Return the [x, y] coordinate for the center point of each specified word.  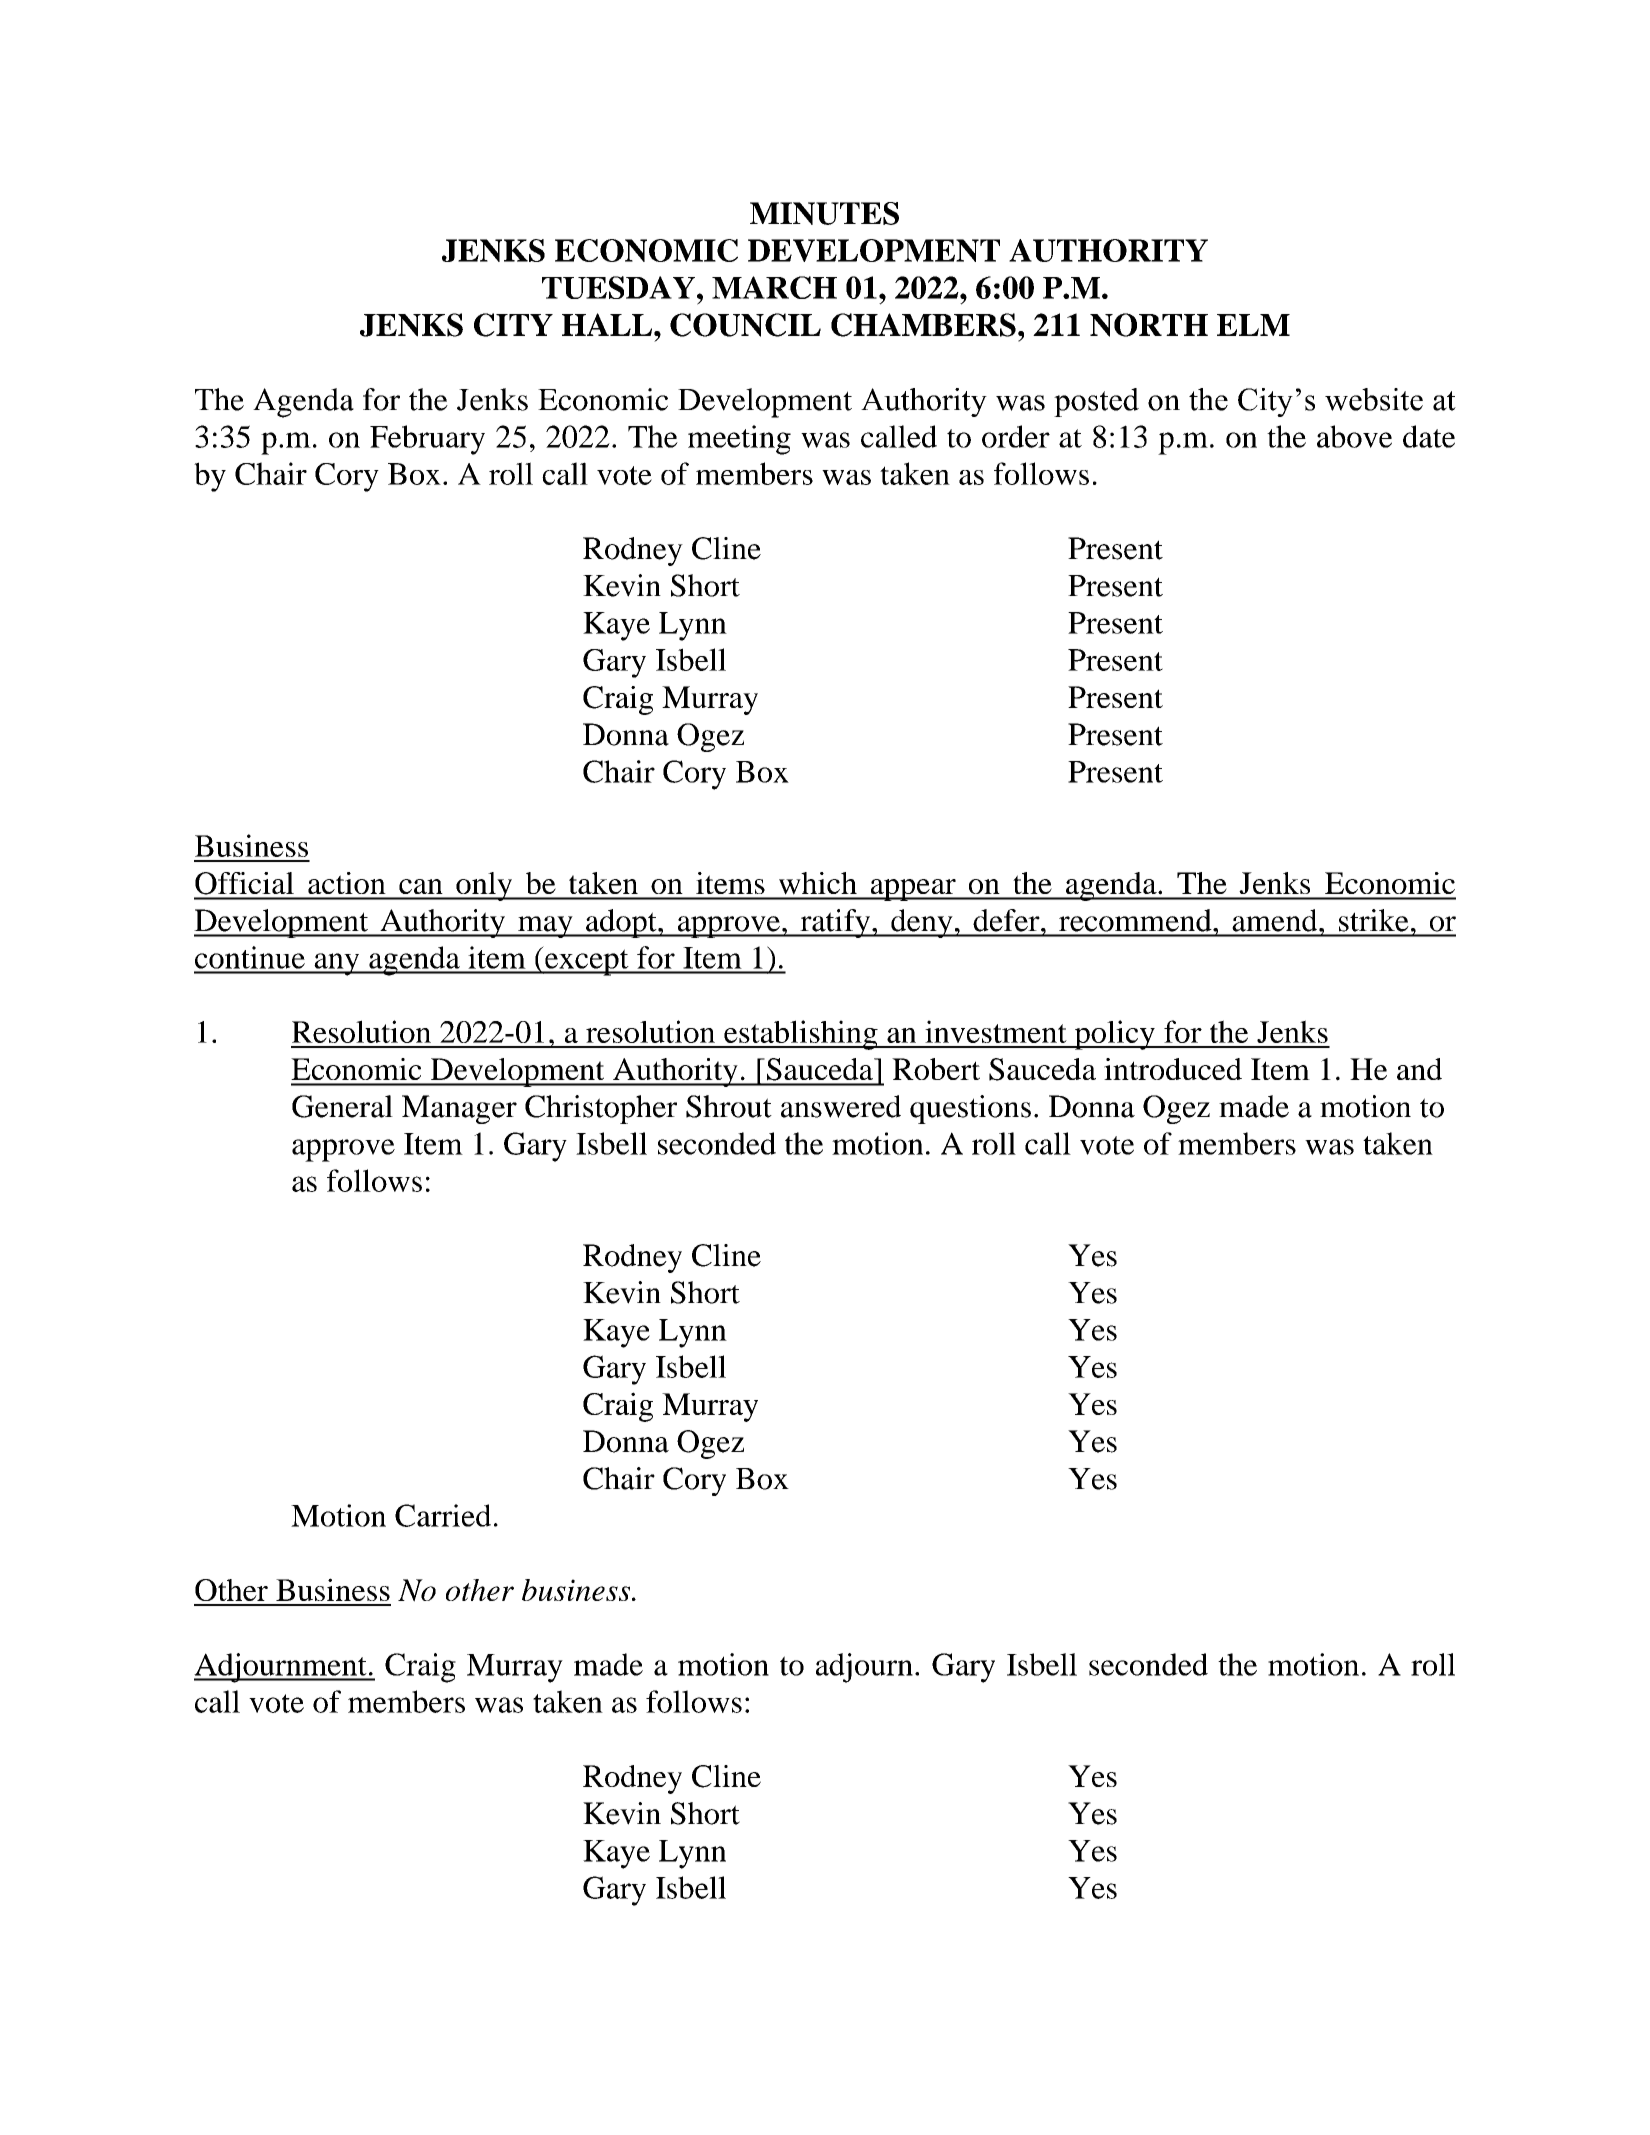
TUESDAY [618, 287]
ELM [1253, 325]
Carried [443, 1515]
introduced [1173, 1069]
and [1419, 1069]
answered [841, 1106]
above [1354, 436]
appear [913, 890]
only [484, 886]
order [1016, 436]
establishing [801, 1035]
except [587, 962]
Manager [459, 1109]
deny [922, 923]
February [427, 440]
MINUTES [824, 213]
